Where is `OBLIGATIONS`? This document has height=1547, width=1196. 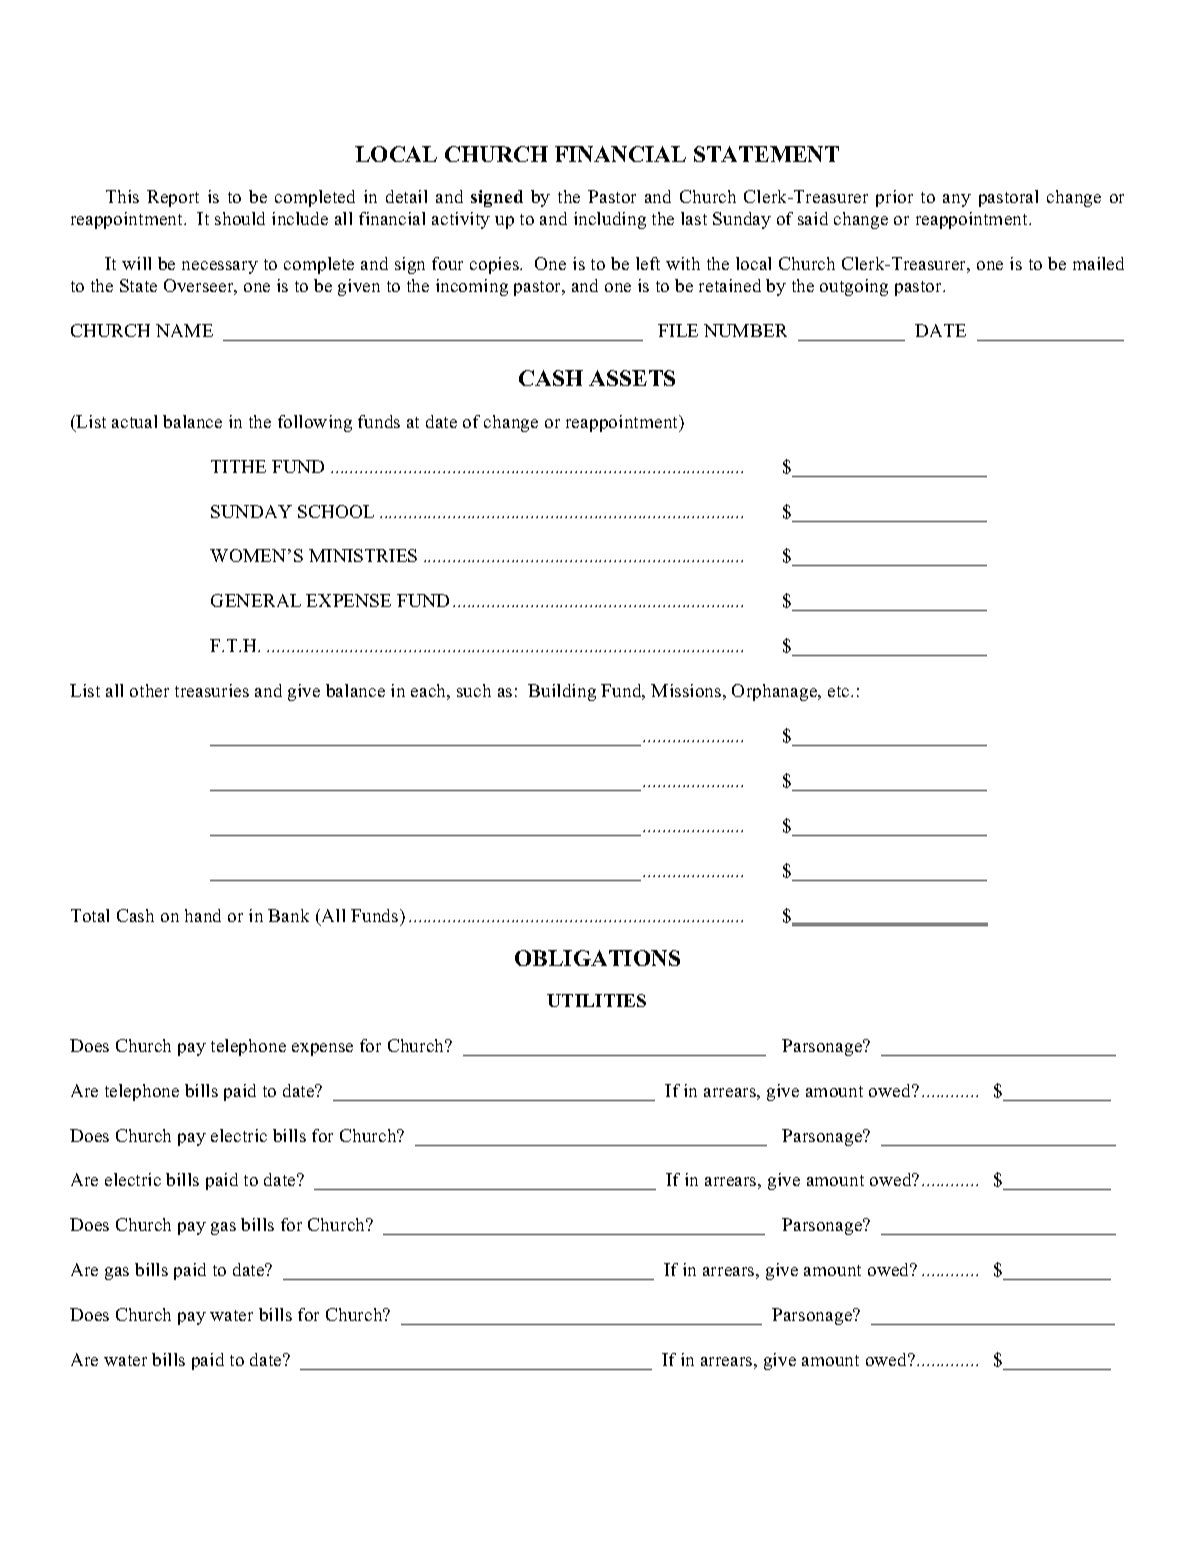 OBLIGATIONS is located at coordinates (597, 958).
